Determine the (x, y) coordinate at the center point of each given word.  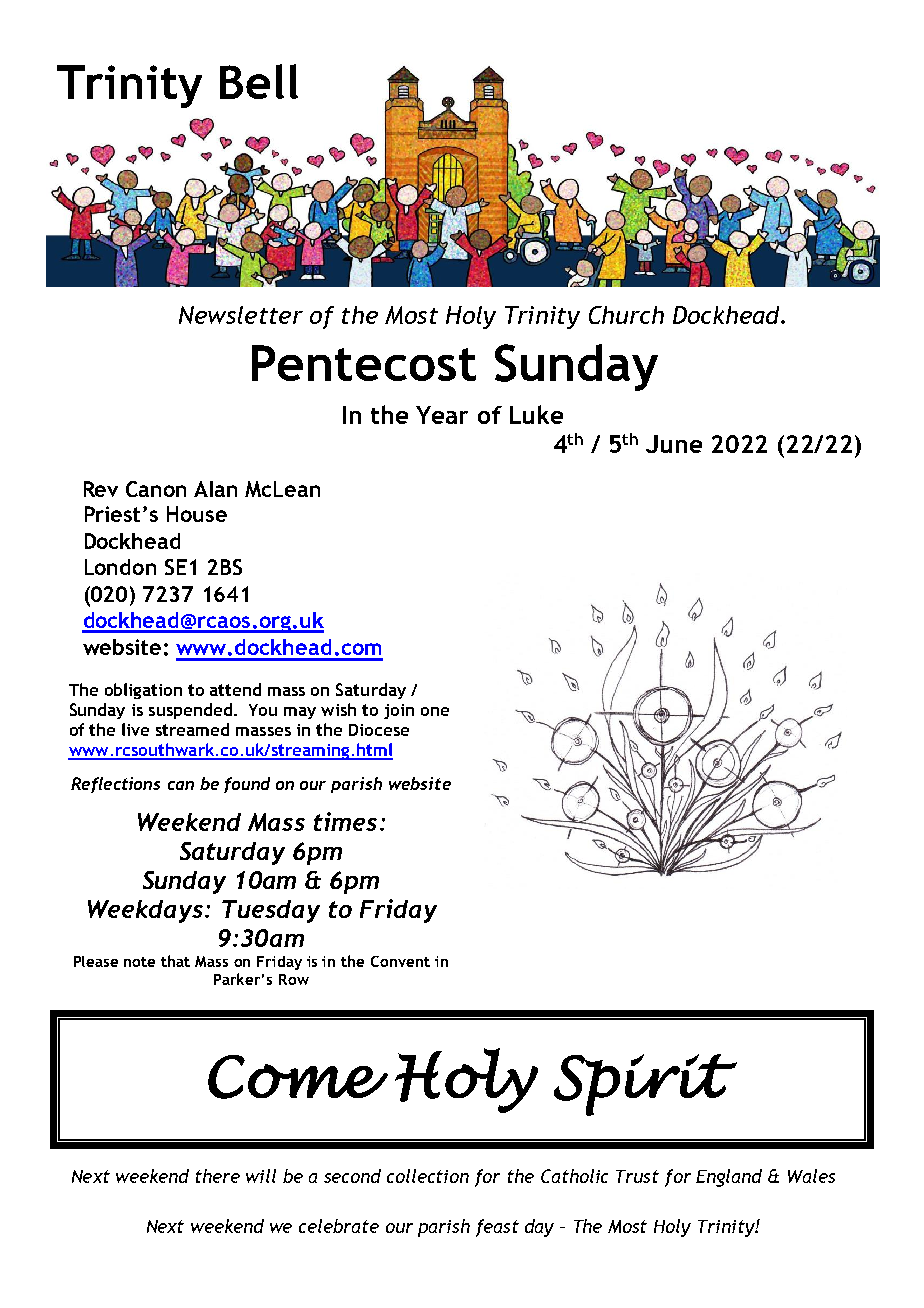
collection (428, 1176)
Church (626, 315)
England (729, 1178)
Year (442, 415)
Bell (259, 81)
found (247, 785)
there (218, 1176)
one (435, 711)
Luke (536, 414)
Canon (156, 489)
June (674, 444)
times (345, 821)
